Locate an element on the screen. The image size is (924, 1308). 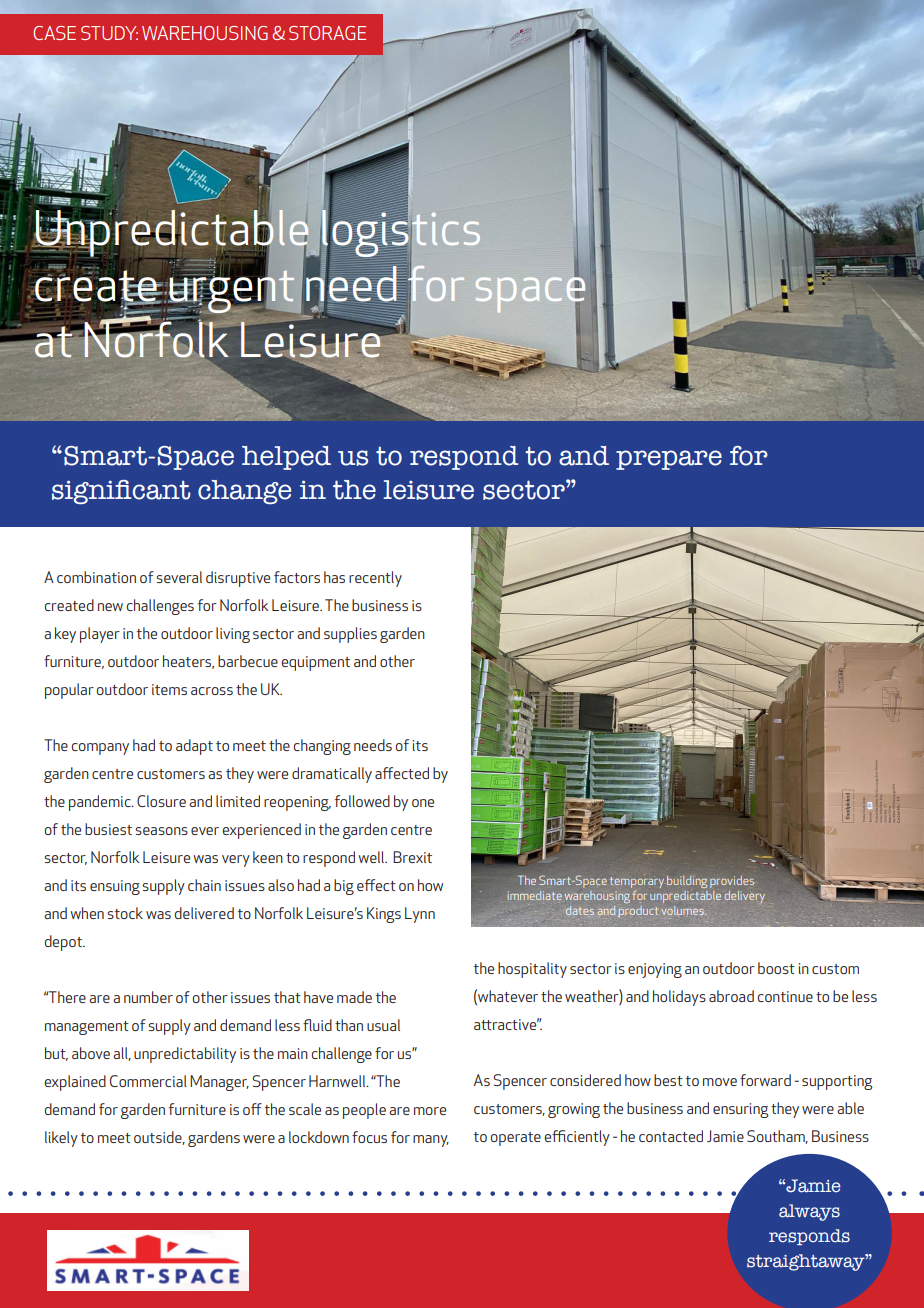
logistics is located at coordinates (400, 233).
